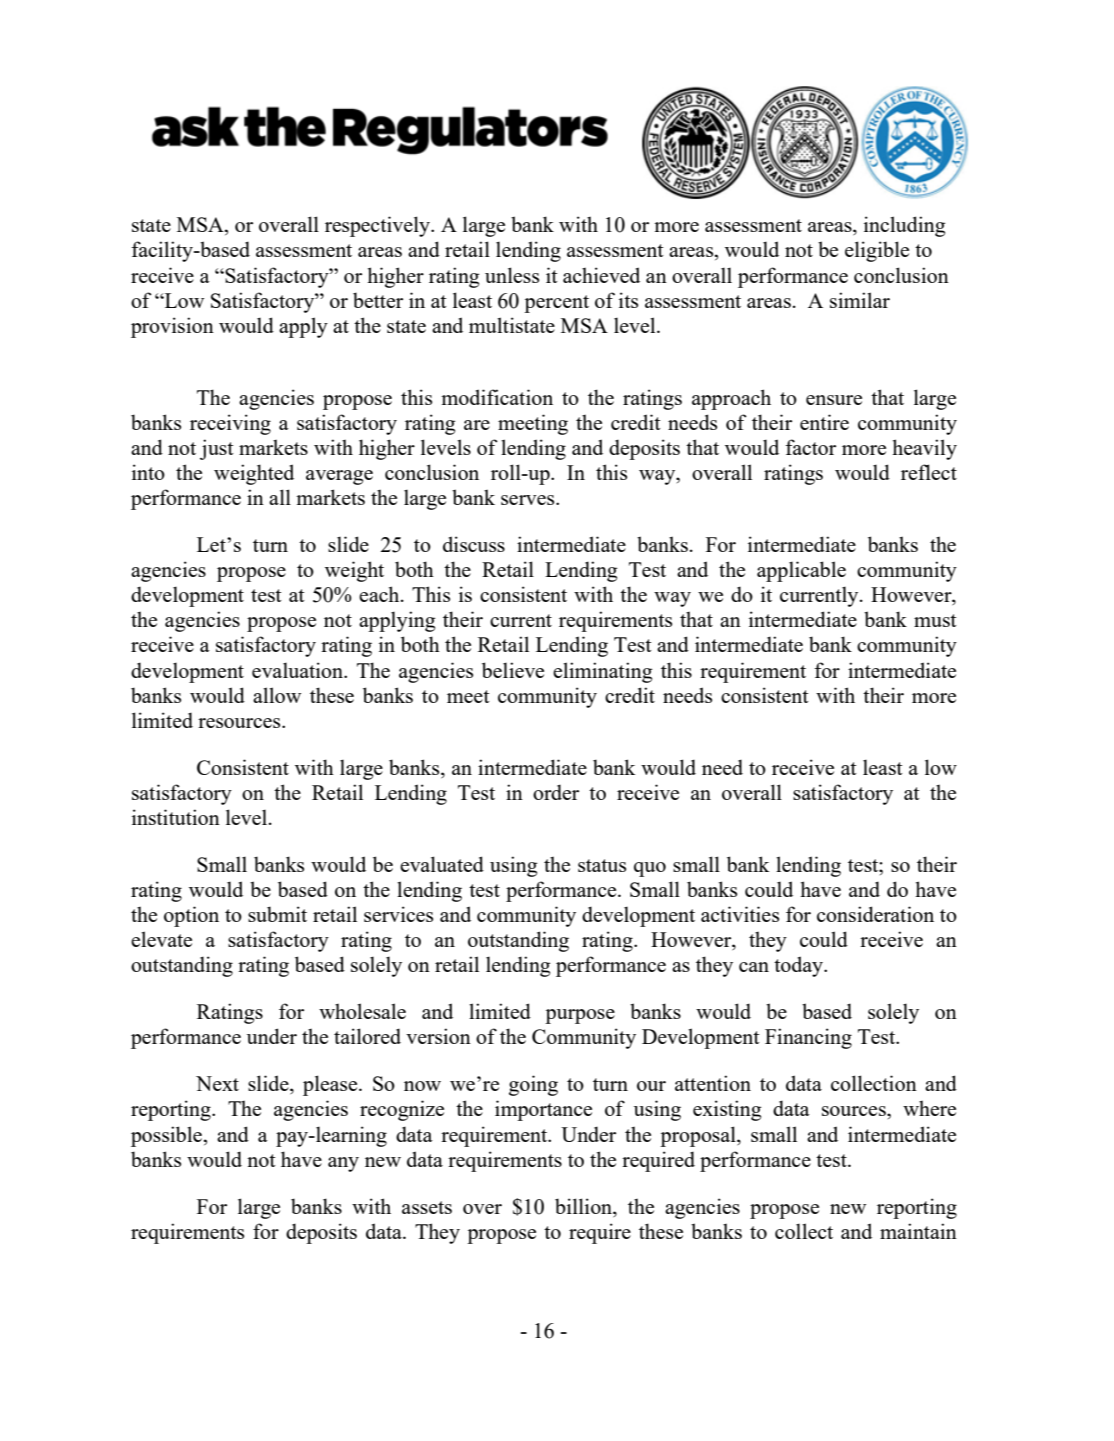 This screenshot has width=1114, height=1441. I want to click on status, so click(602, 865).
